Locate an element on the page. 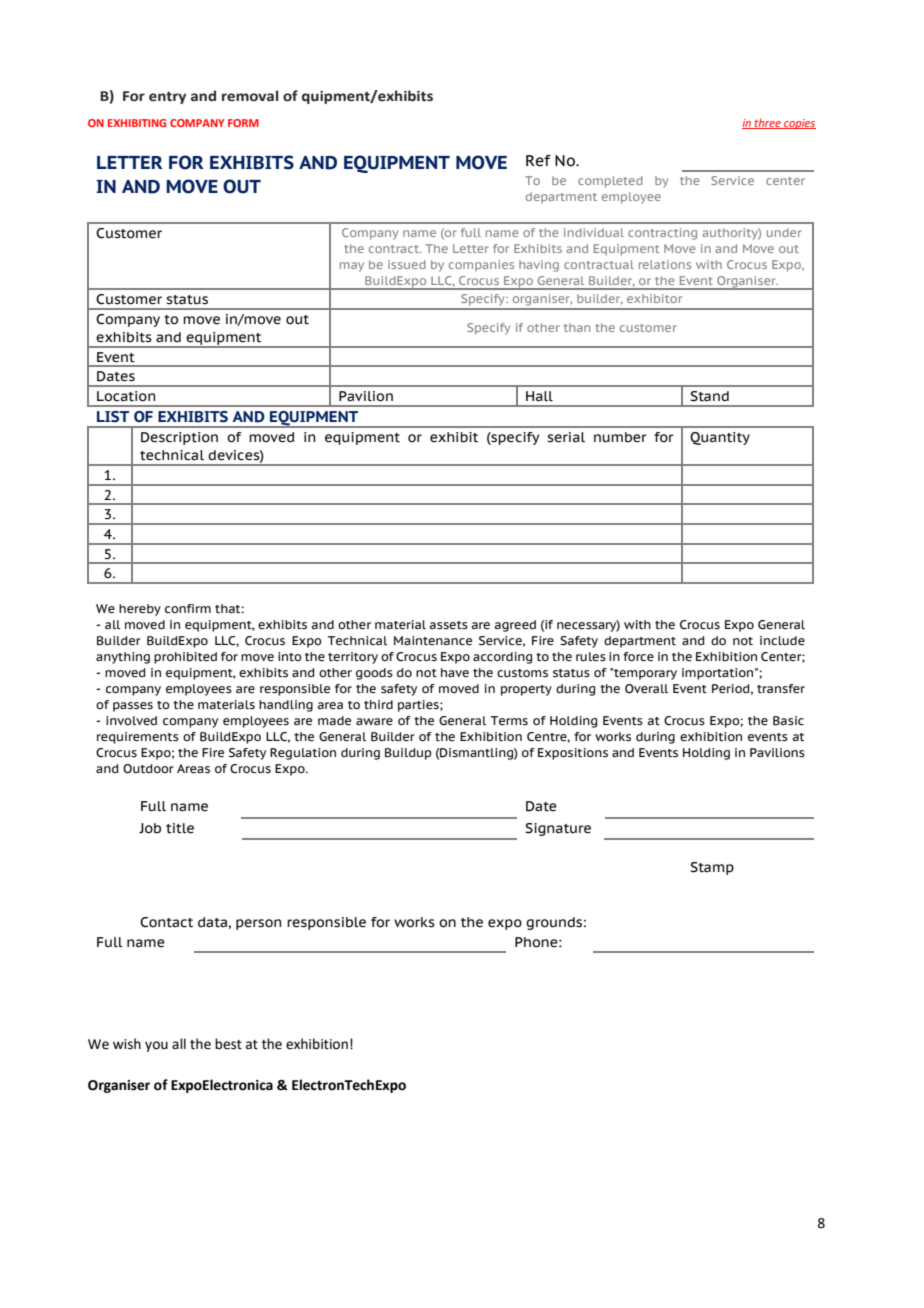 Image resolution: width=924 pixels, height=1308 pixels. requirements is located at coordinates (138, 738).
